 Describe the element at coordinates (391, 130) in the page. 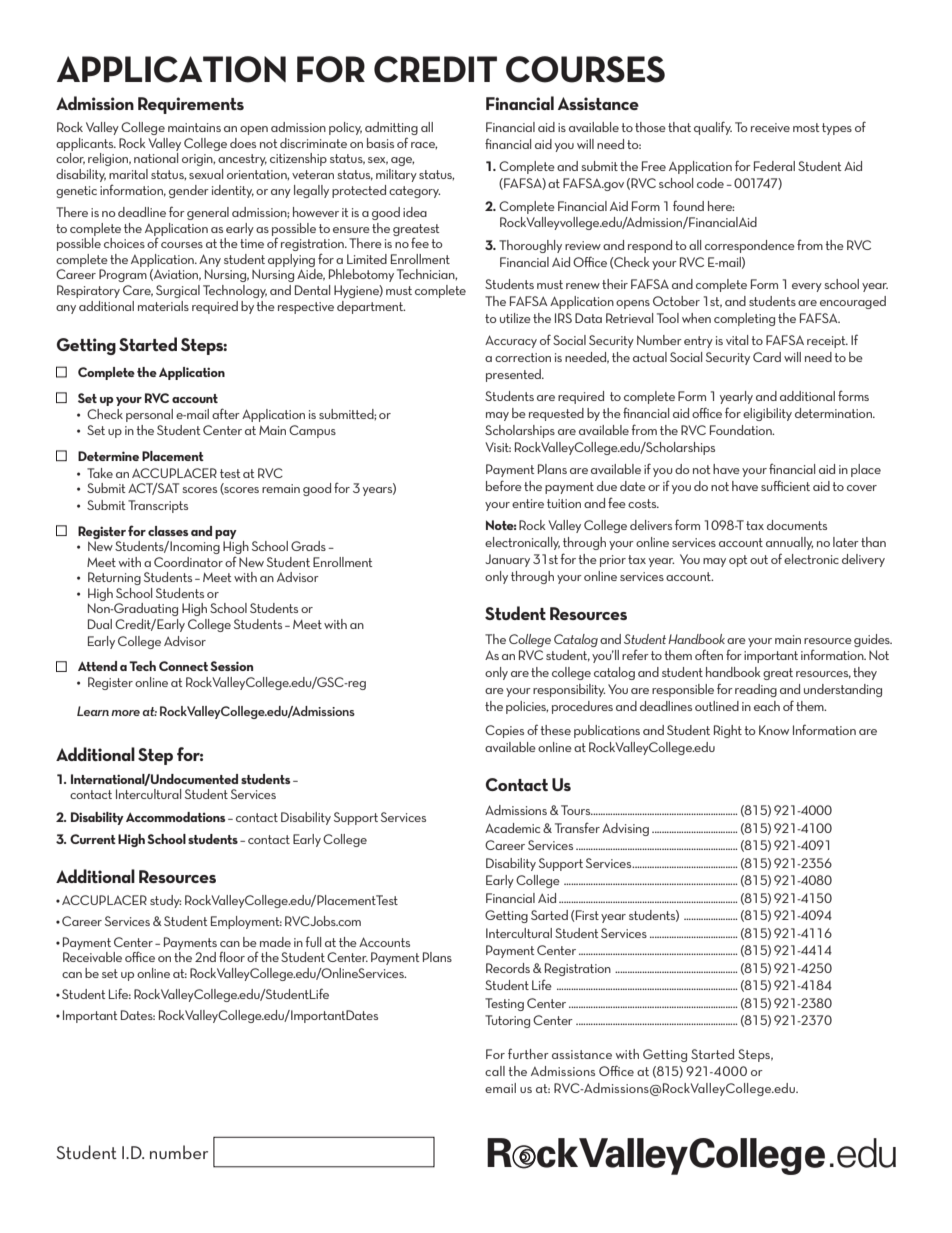

I see `admitting` at that location.
